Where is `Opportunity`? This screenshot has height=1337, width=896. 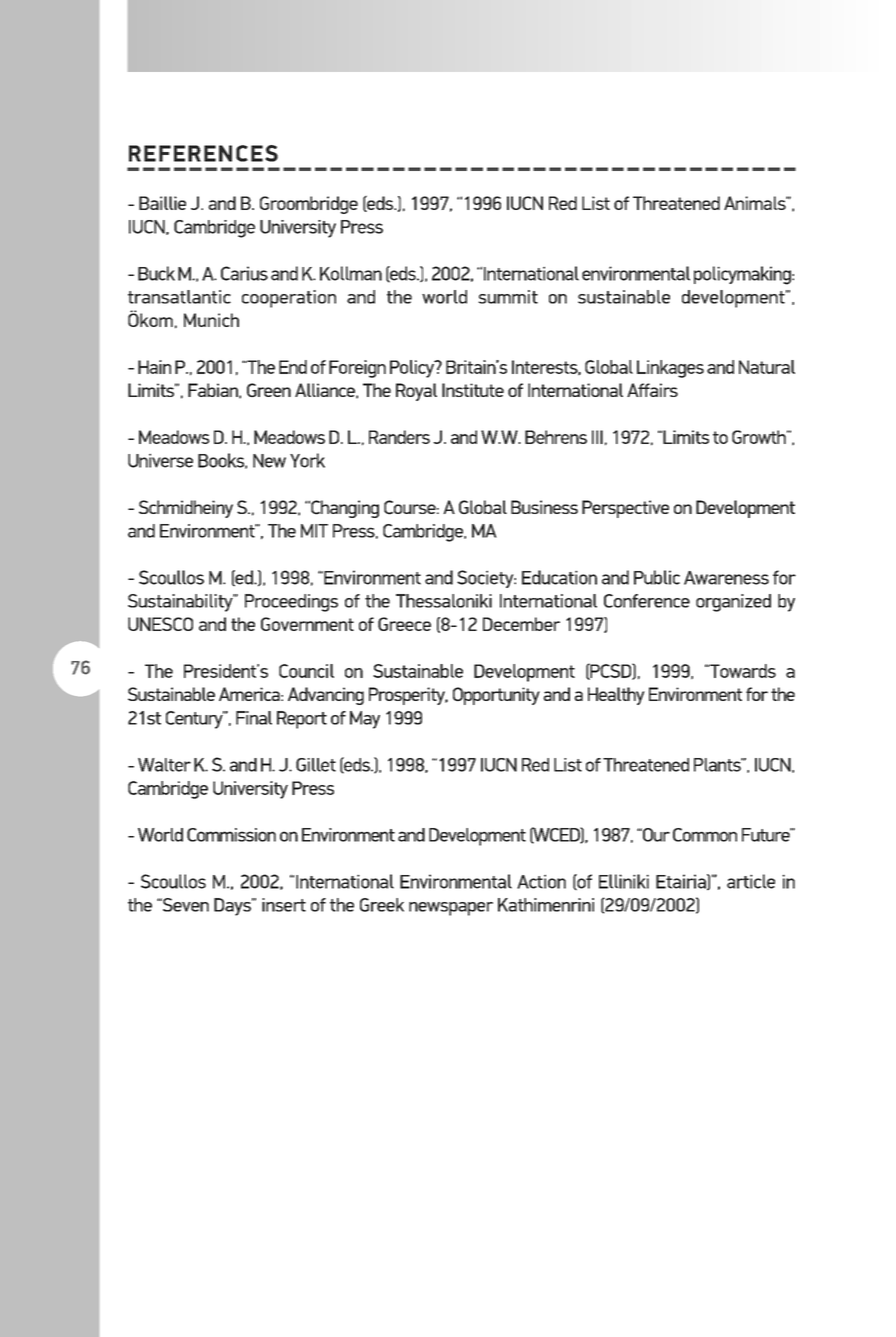
Opportunity is located at coordinates (496, 696).
